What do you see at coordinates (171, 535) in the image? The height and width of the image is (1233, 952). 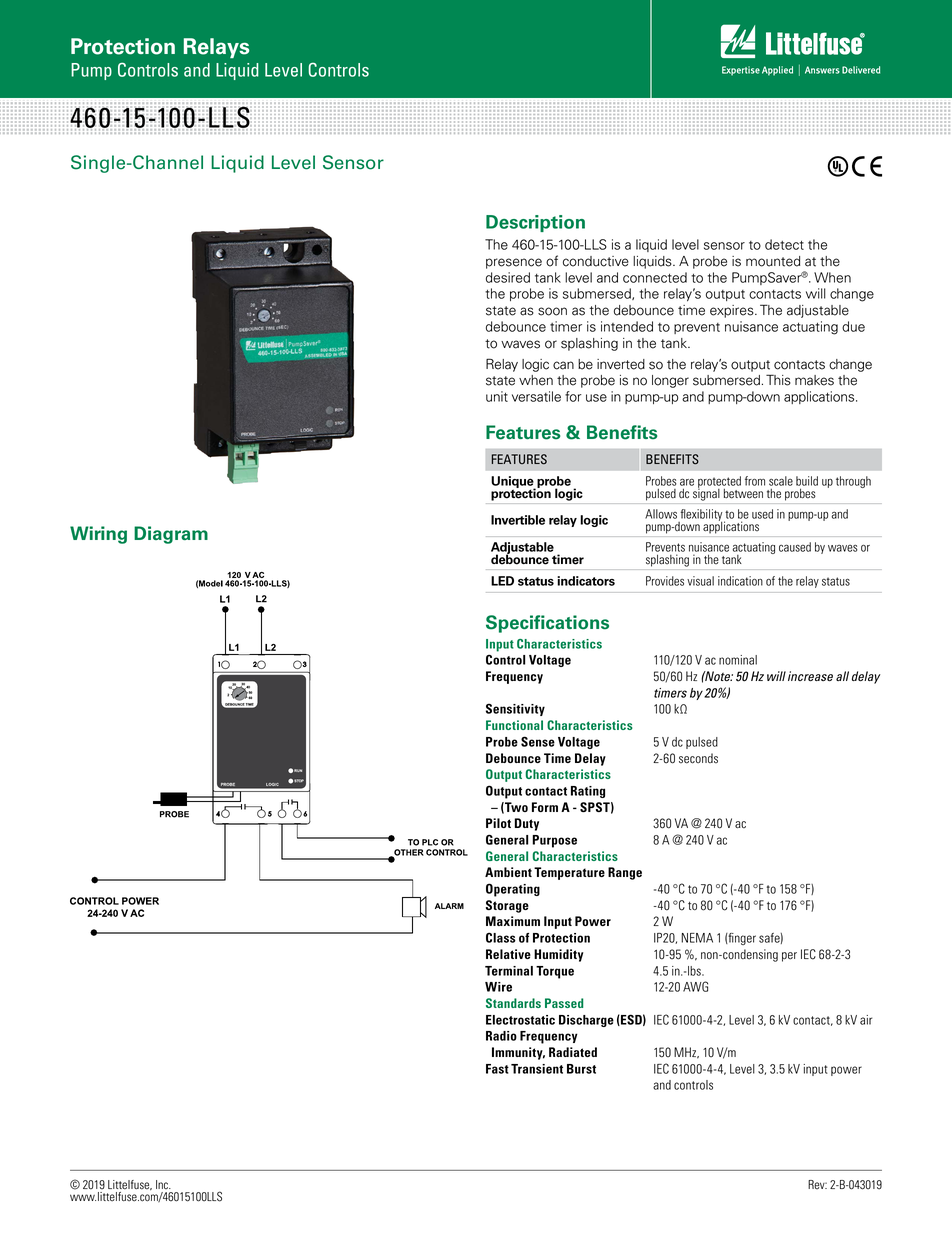 I see `Diagram` at bounding box center [171, 535].
